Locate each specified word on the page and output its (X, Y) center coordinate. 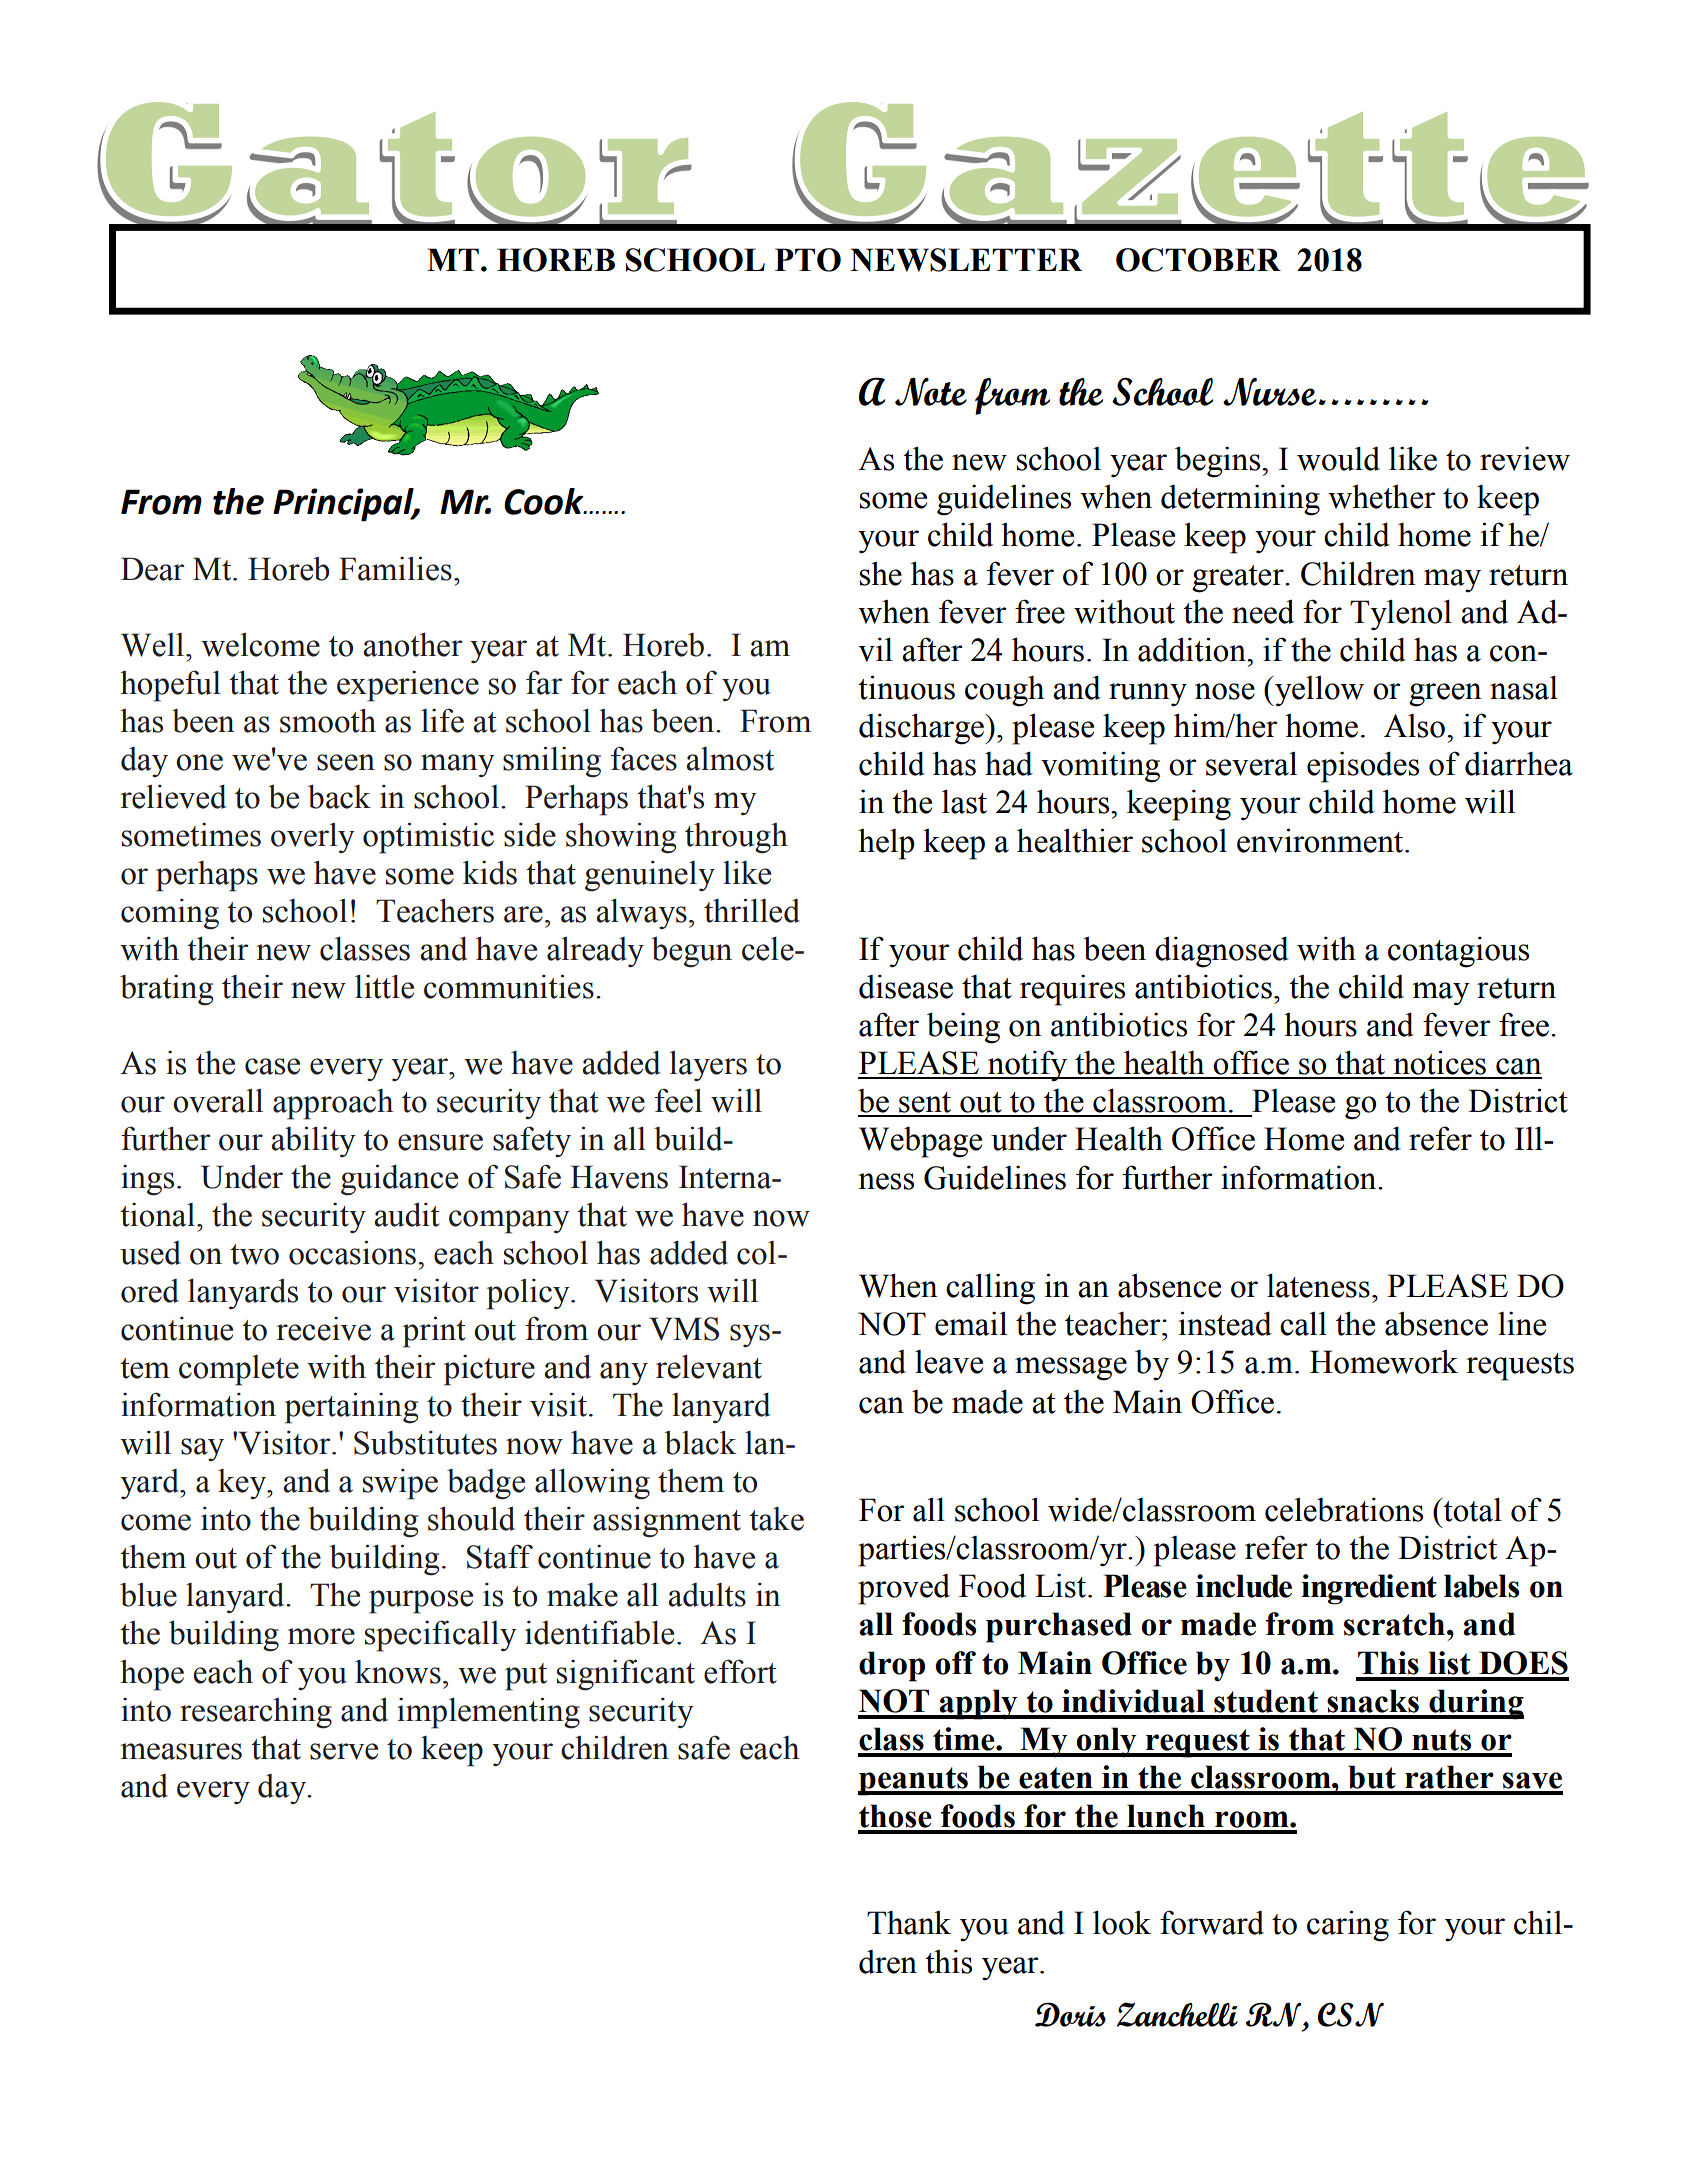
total (1471, 1509)
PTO (808, 260)
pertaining (351, 1408)
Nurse (1271, 392)
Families (395, 568)
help (886, 844)
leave (949, 1362)
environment (1321, 840)
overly (313, 838)
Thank (909, 1922)
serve (344, 1751)
